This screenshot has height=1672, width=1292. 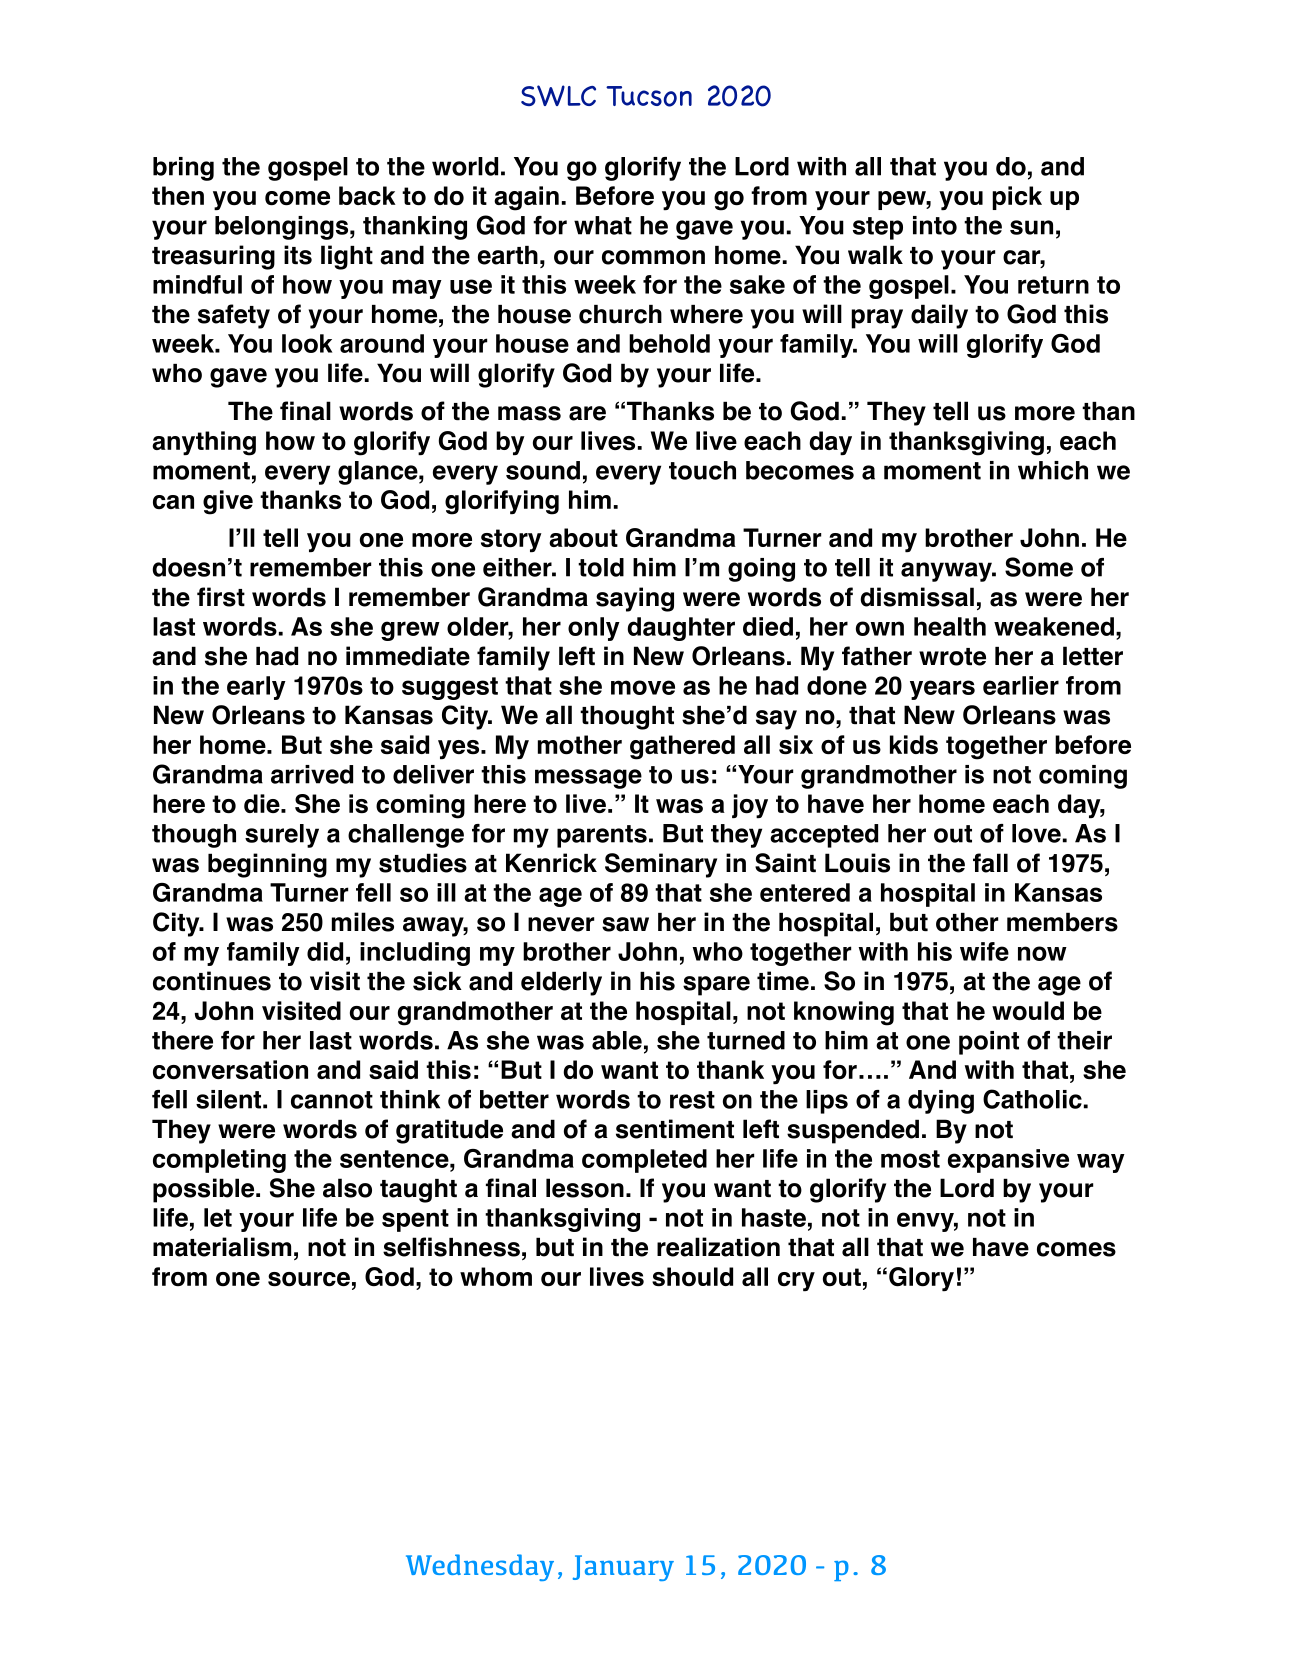 I want to click on Glory, so click(x=921, y=1279).
